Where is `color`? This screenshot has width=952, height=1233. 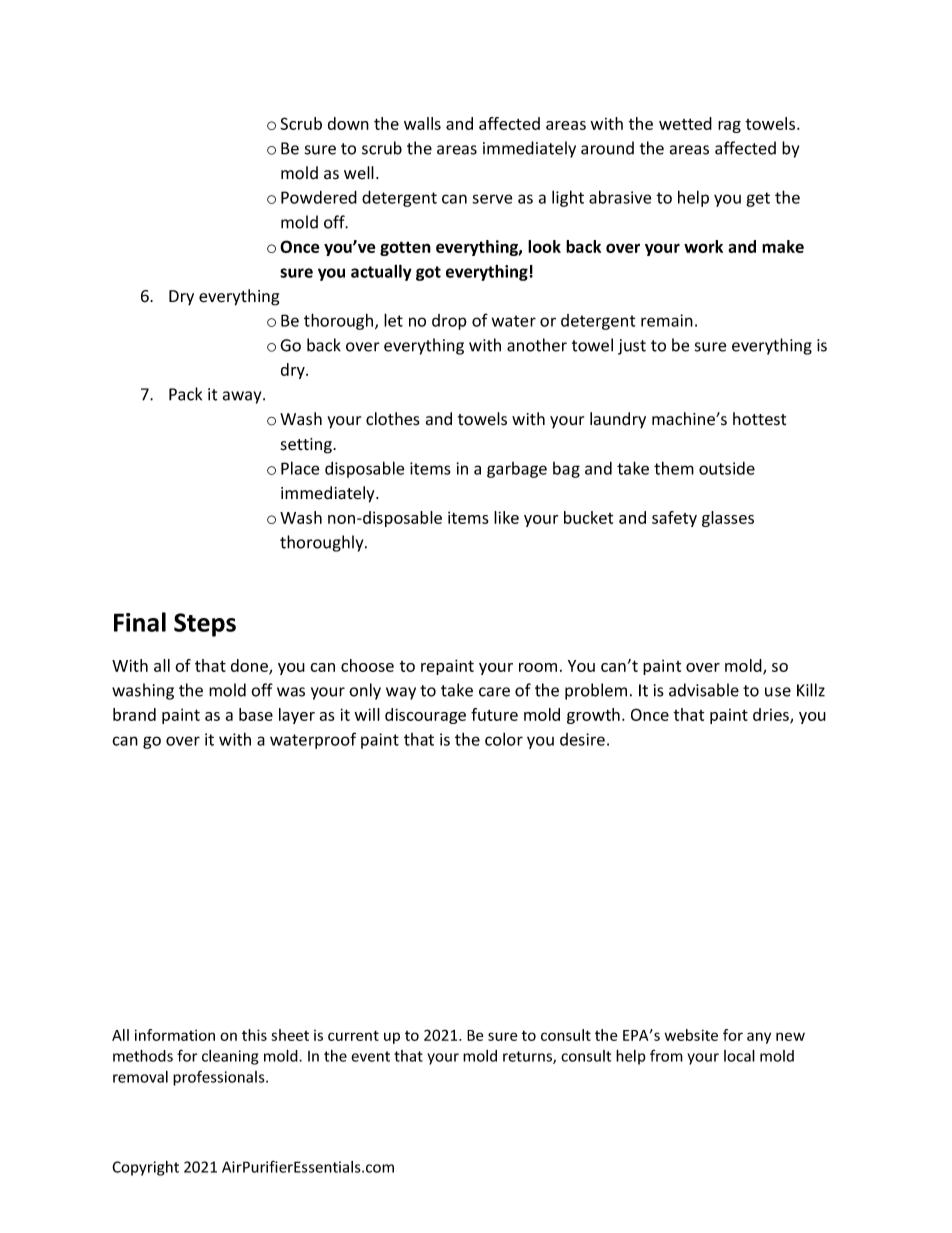
color is located at coordinates (504, 739).
